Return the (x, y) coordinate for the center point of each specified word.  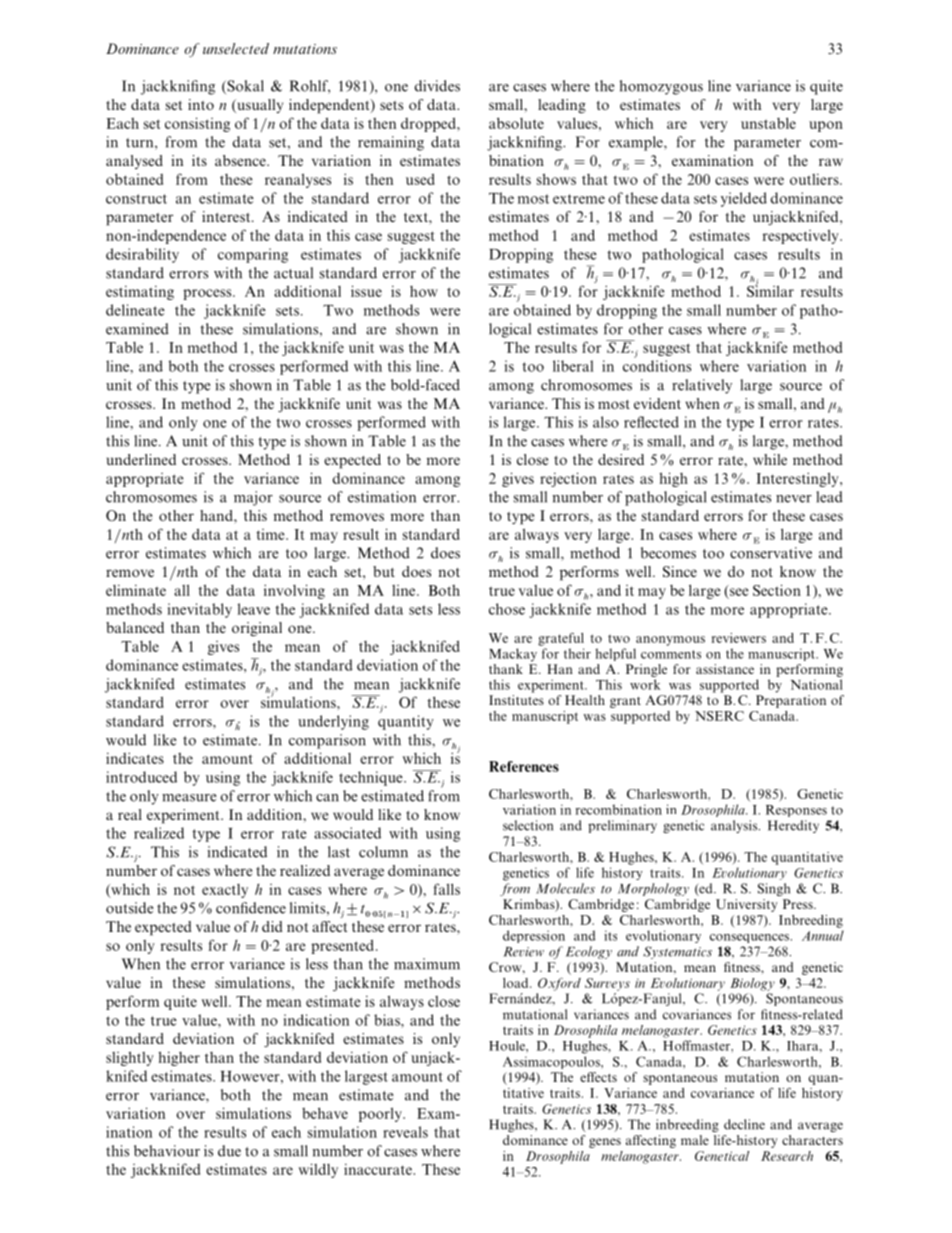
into (201, 104)
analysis (735, 826)
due (229, 1151)
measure (189, 798)
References (524, 766)
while (770, 459)
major (253, 498)
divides (437, 86)
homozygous (661, 87)
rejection (568, 479)
